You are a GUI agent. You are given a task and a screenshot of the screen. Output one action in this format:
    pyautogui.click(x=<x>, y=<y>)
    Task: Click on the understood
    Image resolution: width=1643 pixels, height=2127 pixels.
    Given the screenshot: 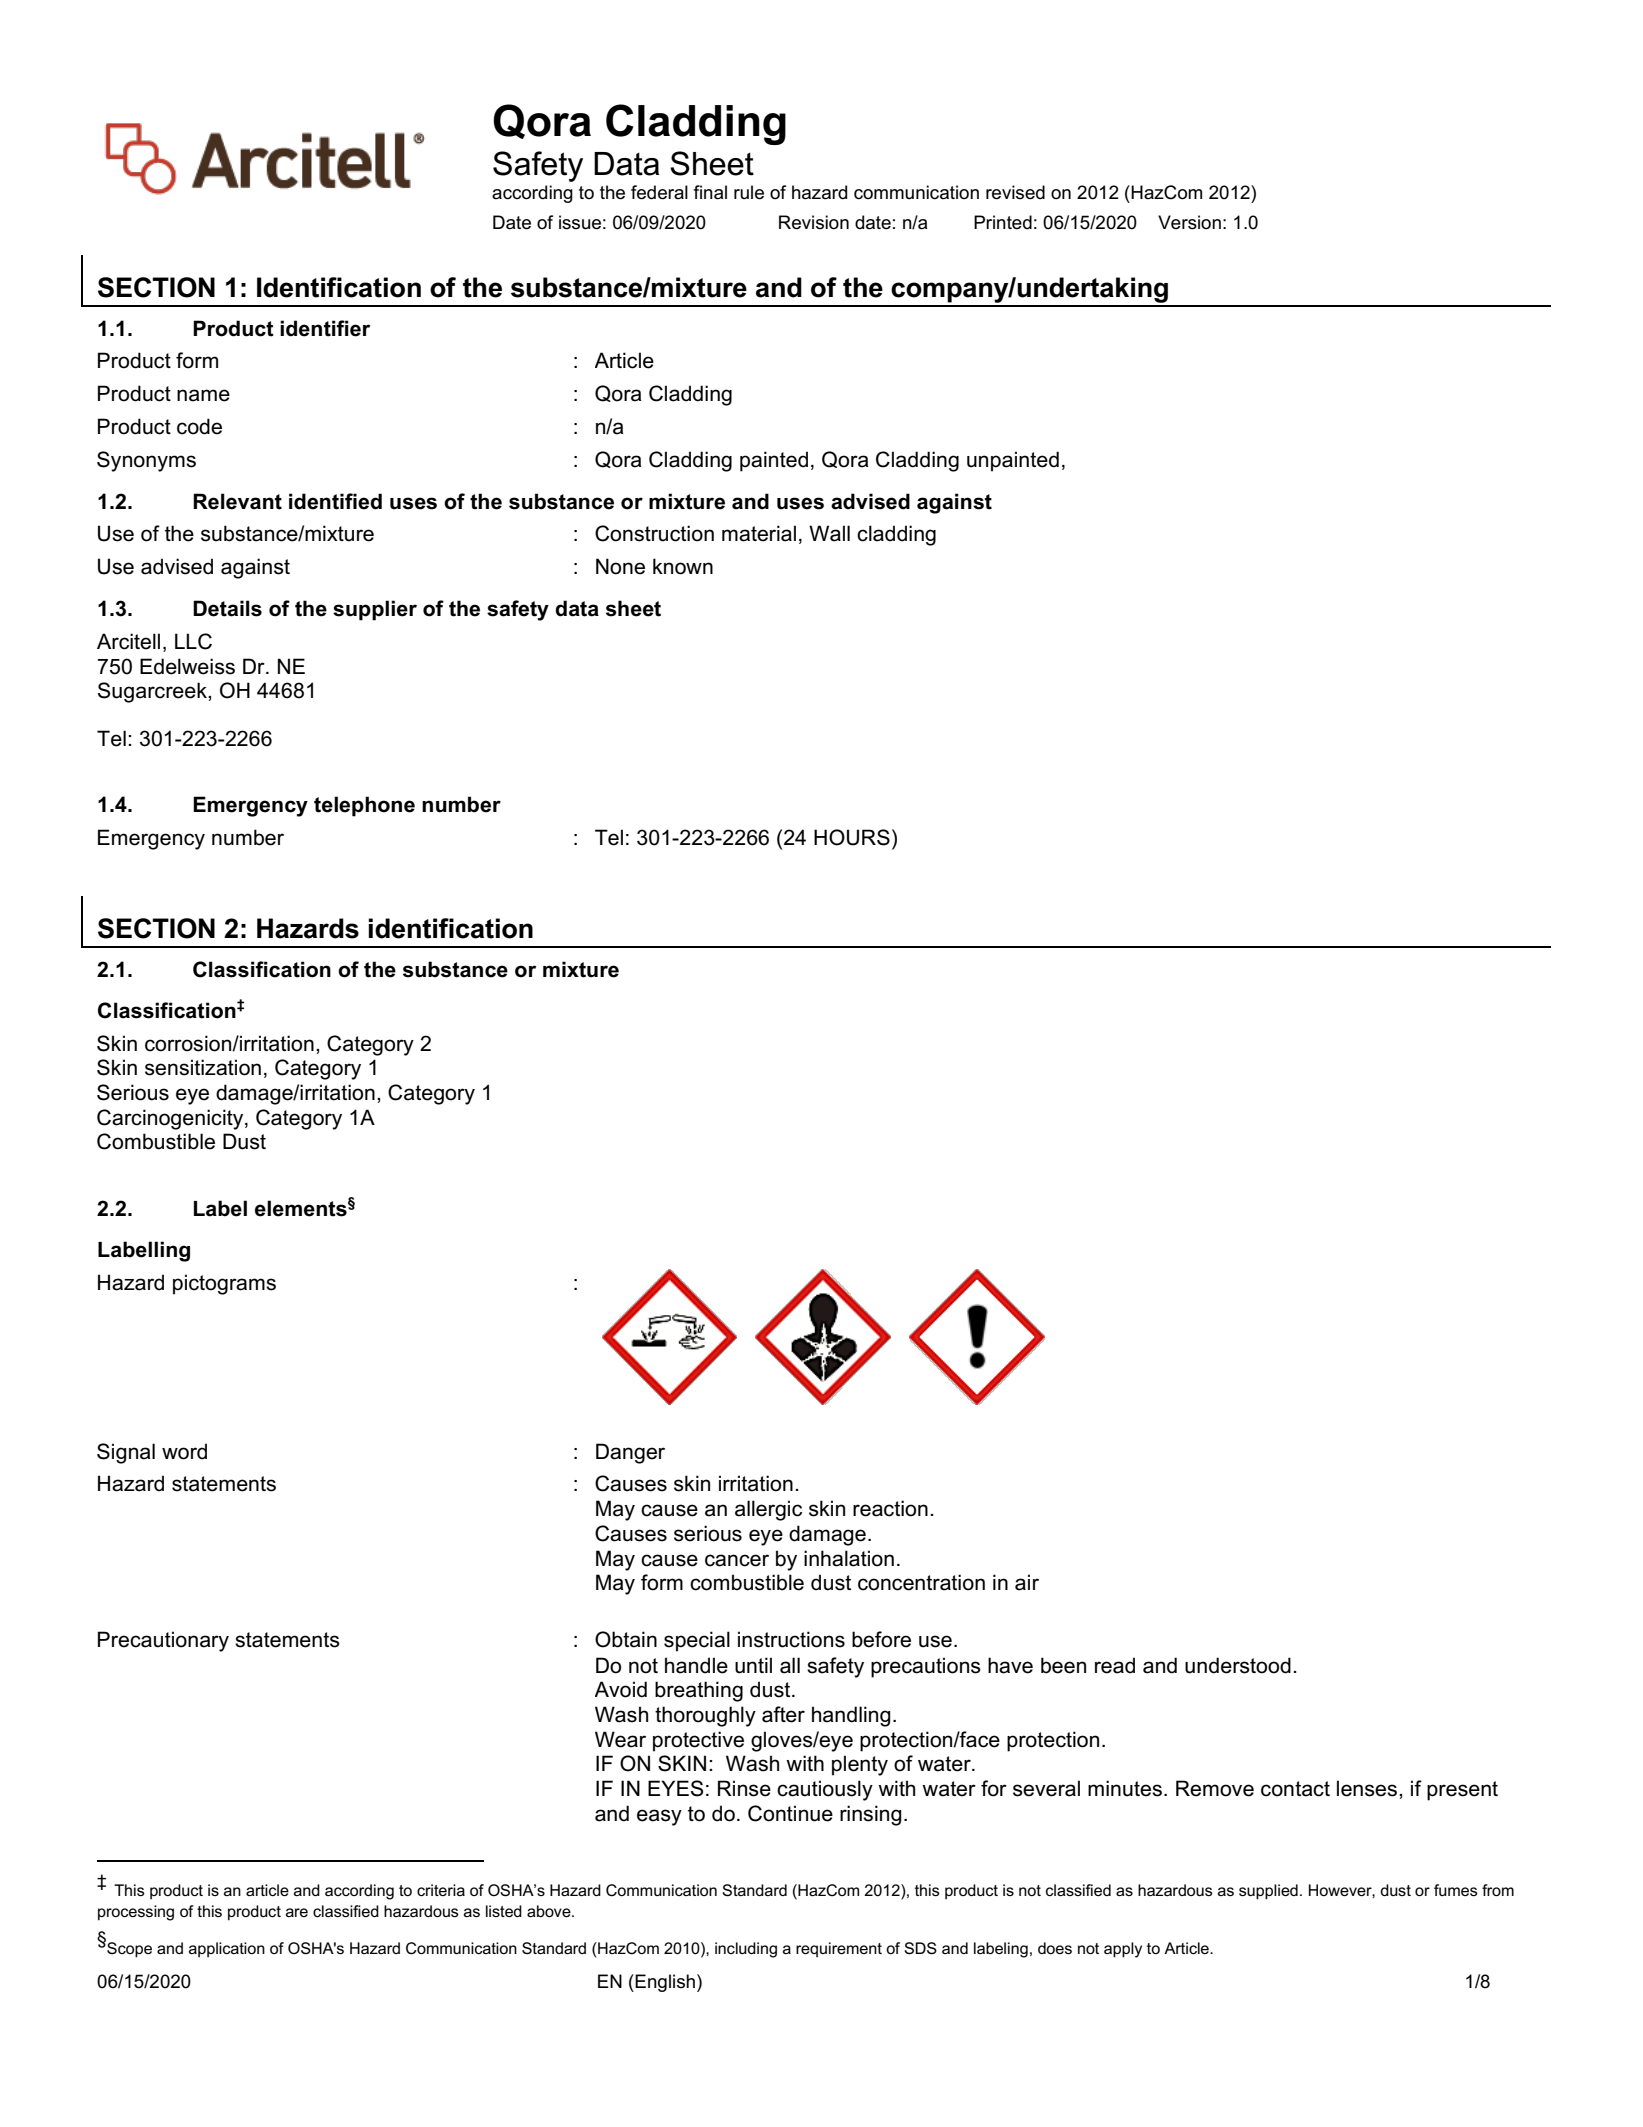 What is the action you would take?
    pyautogui.click(x=1238, y=1665)
